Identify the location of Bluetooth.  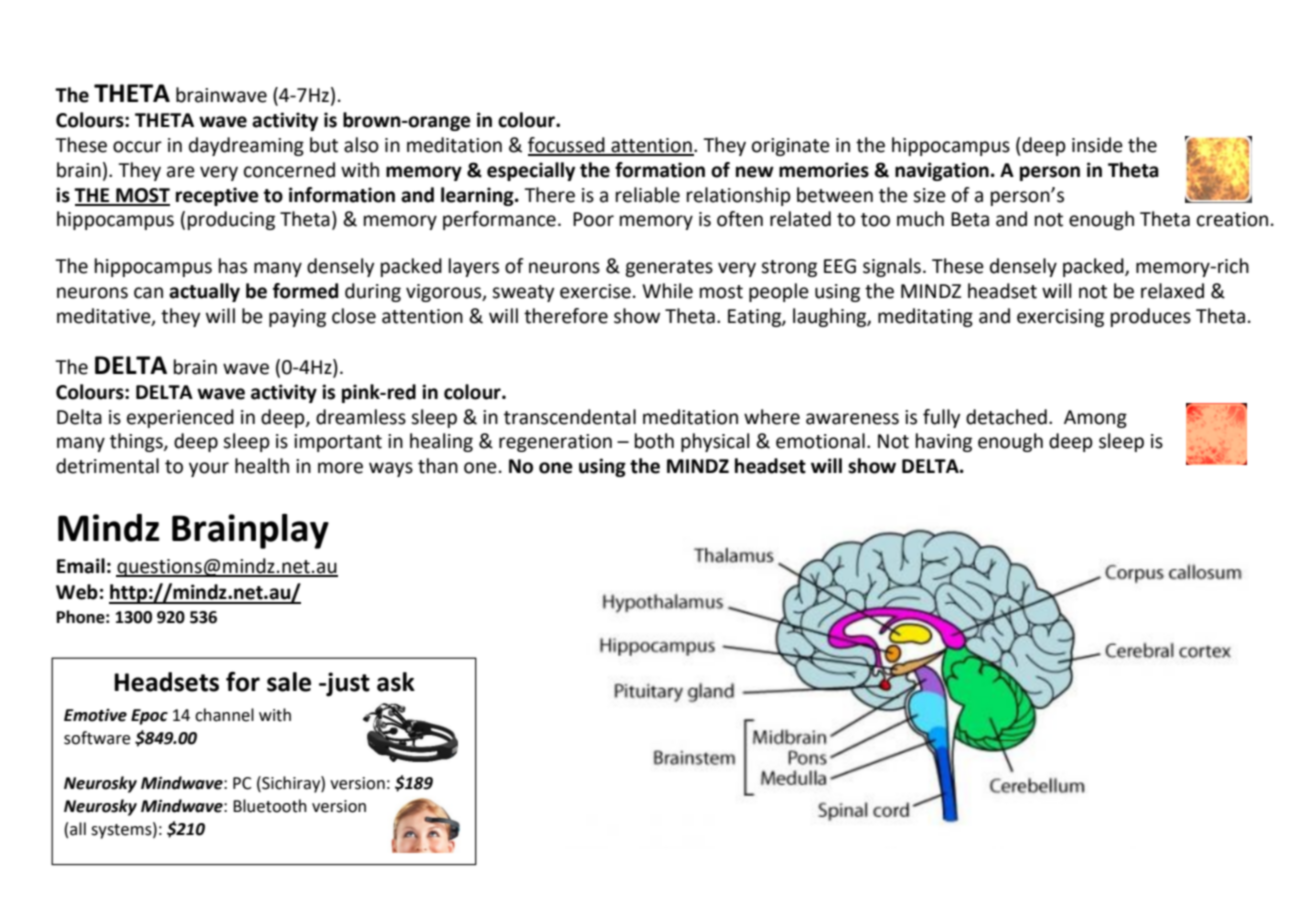
(270, 806).
